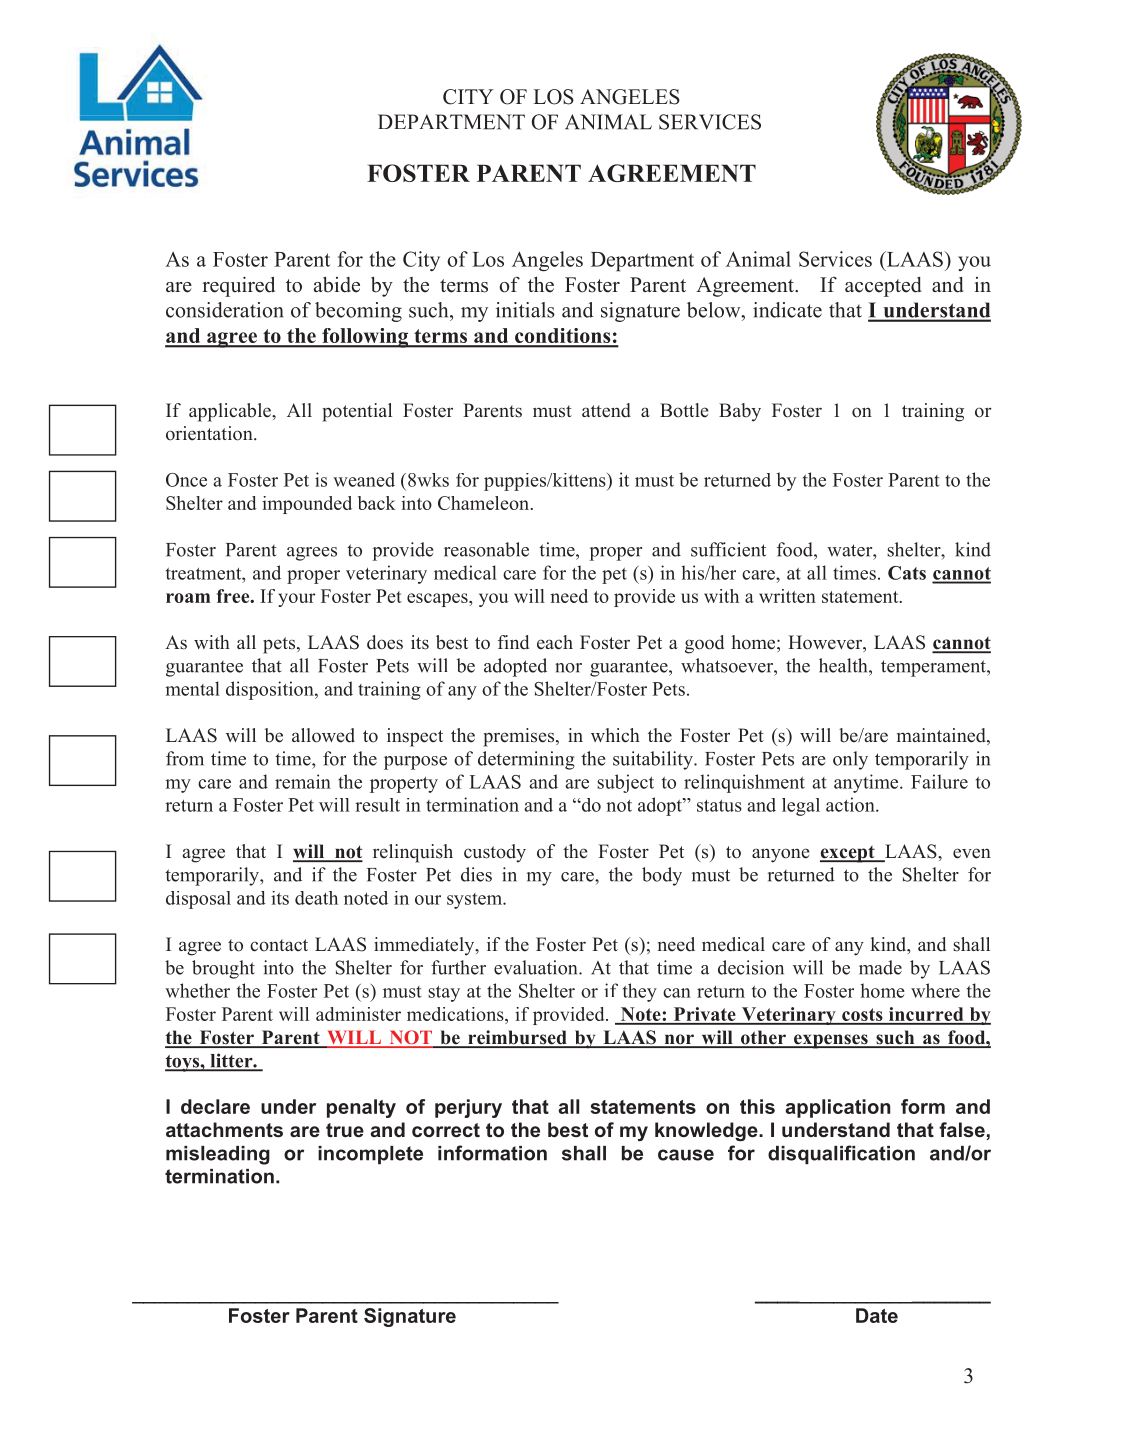  I want to click on accepted, so click(883, 287).
